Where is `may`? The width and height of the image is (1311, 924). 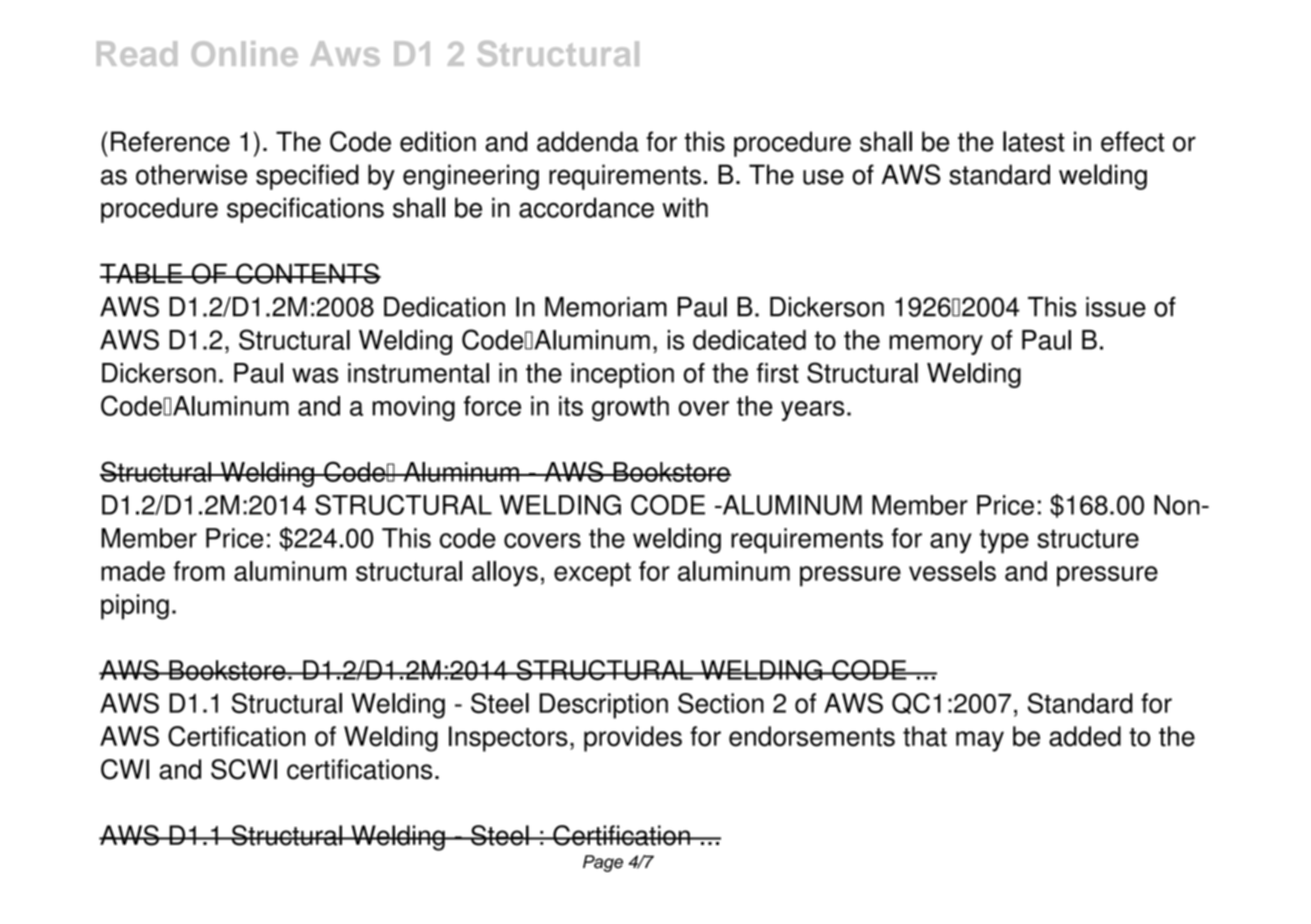
may is located at coordinates (980, 741).
